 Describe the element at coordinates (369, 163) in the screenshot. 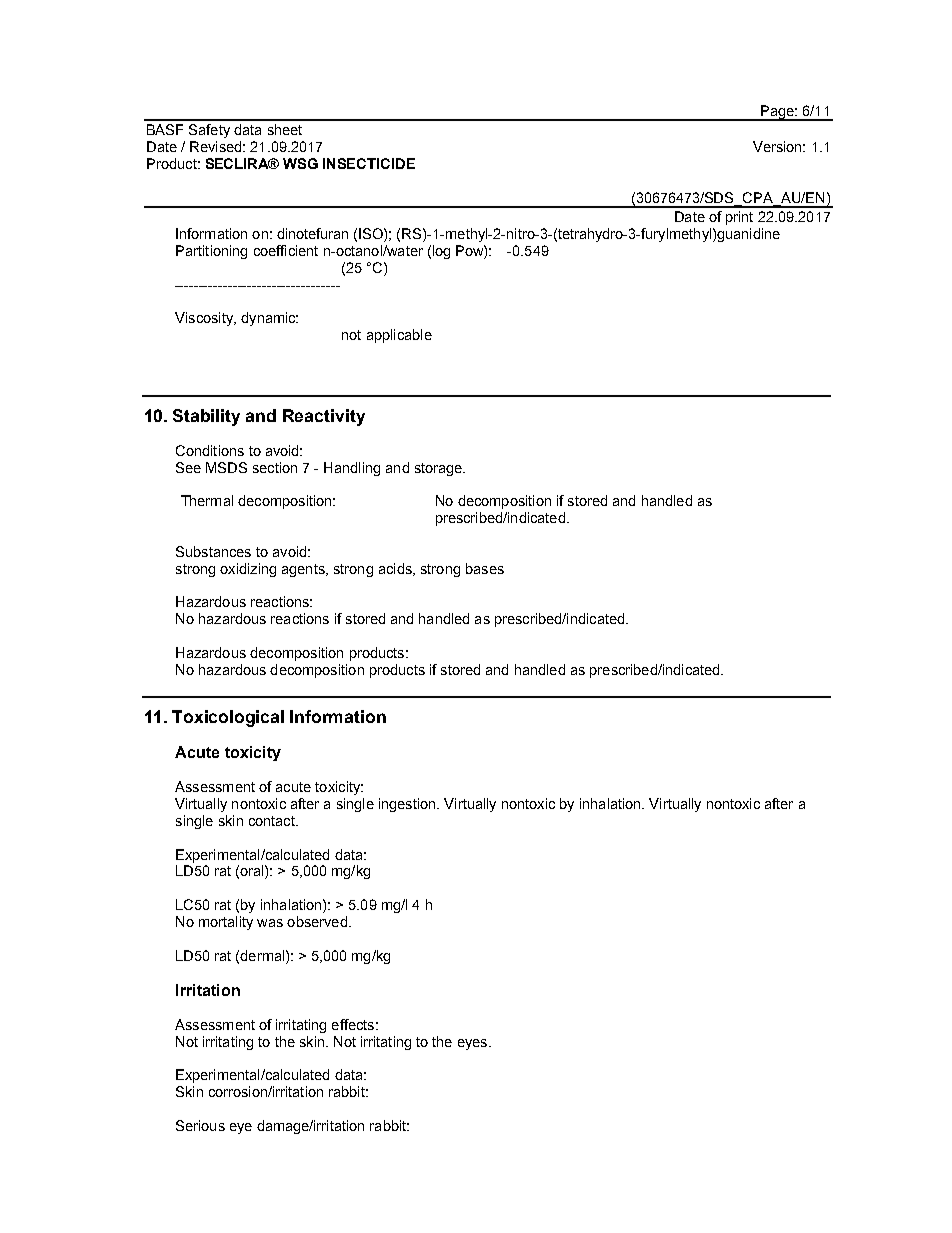

I see `INSECTICIDE` at that location.
